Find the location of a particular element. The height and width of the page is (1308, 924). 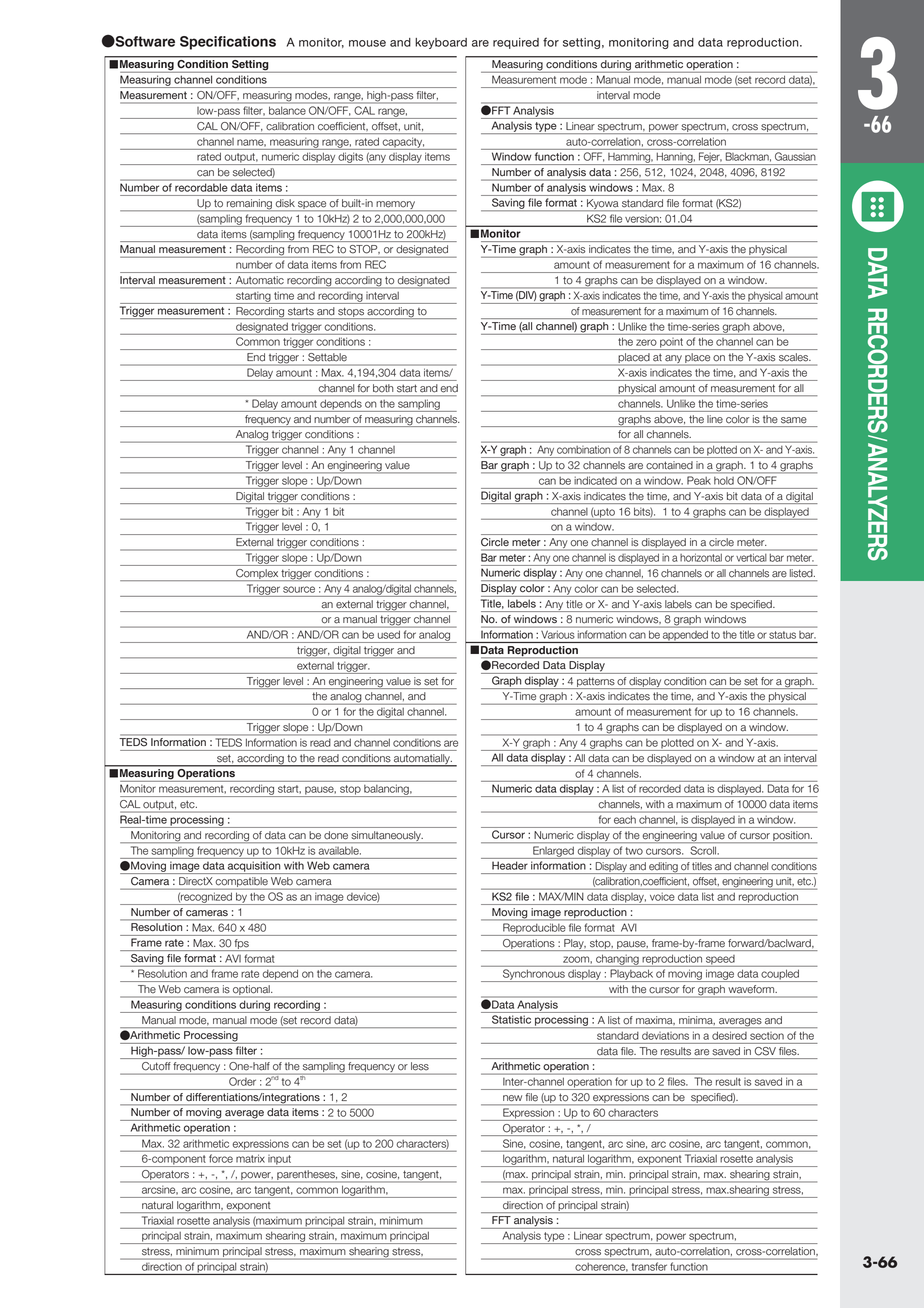

input is located at coordinates (280, 1161).
